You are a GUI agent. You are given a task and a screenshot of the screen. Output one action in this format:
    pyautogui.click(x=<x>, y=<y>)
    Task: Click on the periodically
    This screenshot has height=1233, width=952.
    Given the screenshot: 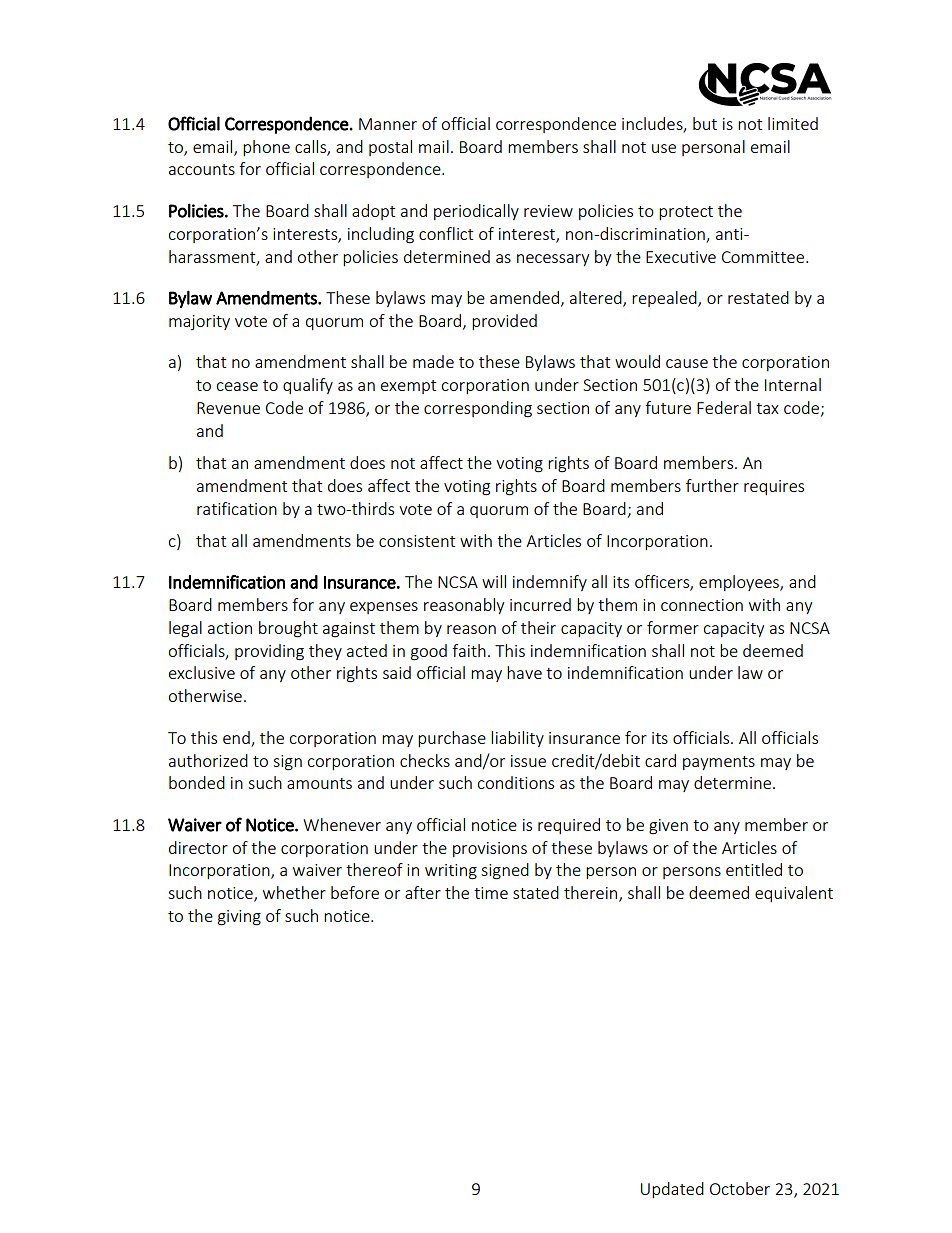 What is the action you would take?
    pyautogui.click(x=476, y=212)
